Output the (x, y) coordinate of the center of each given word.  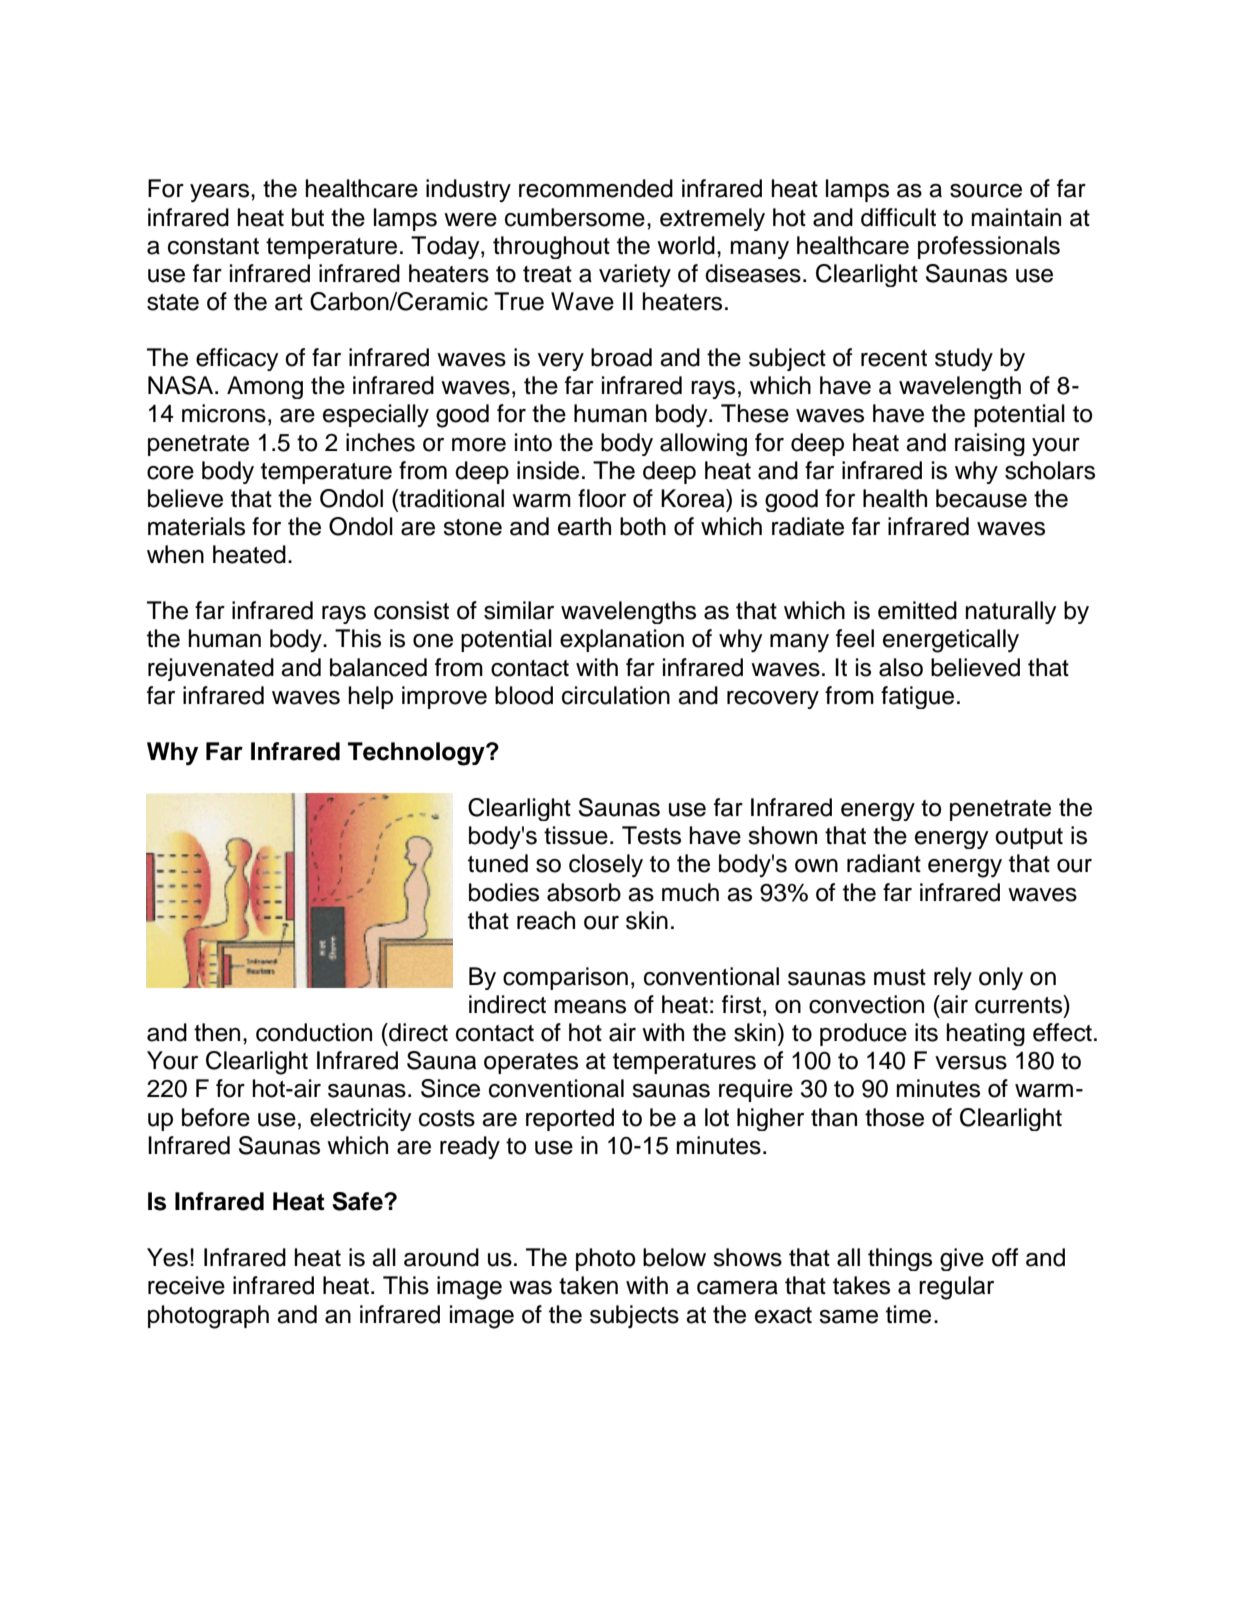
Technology (417, 754)
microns (224, 413)
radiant (884, 863)
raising (990, 444)
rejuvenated (211, 669)
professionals (989, 247)
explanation (622, 640)
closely (606, 866)
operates (531, 1063)
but (308, 217)
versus (971, 1063)
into (533, 442)
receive (186, 1285)
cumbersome (575, 217)
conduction (314, 1032)
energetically (951, 641)
